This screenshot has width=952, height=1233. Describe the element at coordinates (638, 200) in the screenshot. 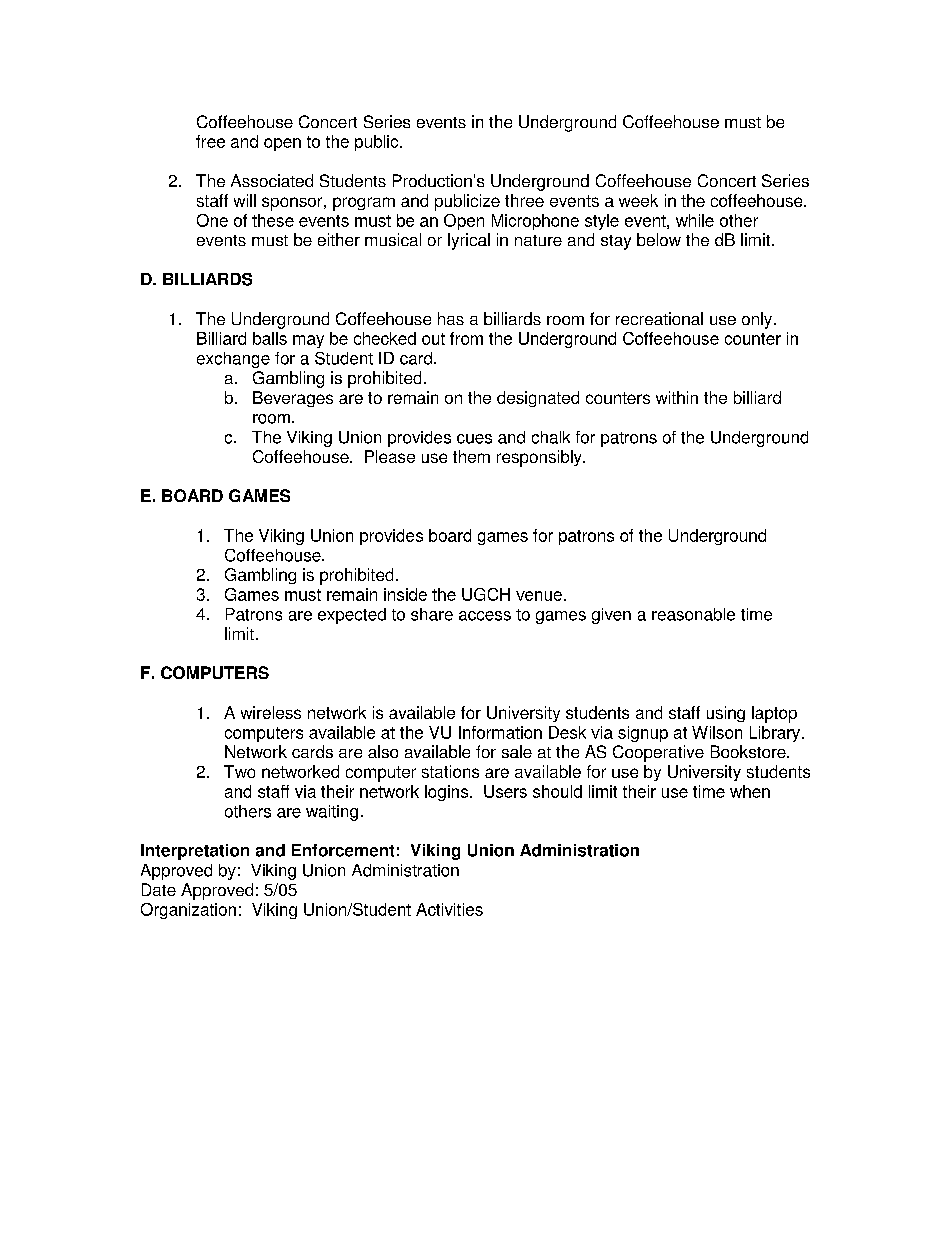

I see `week` at that location.
